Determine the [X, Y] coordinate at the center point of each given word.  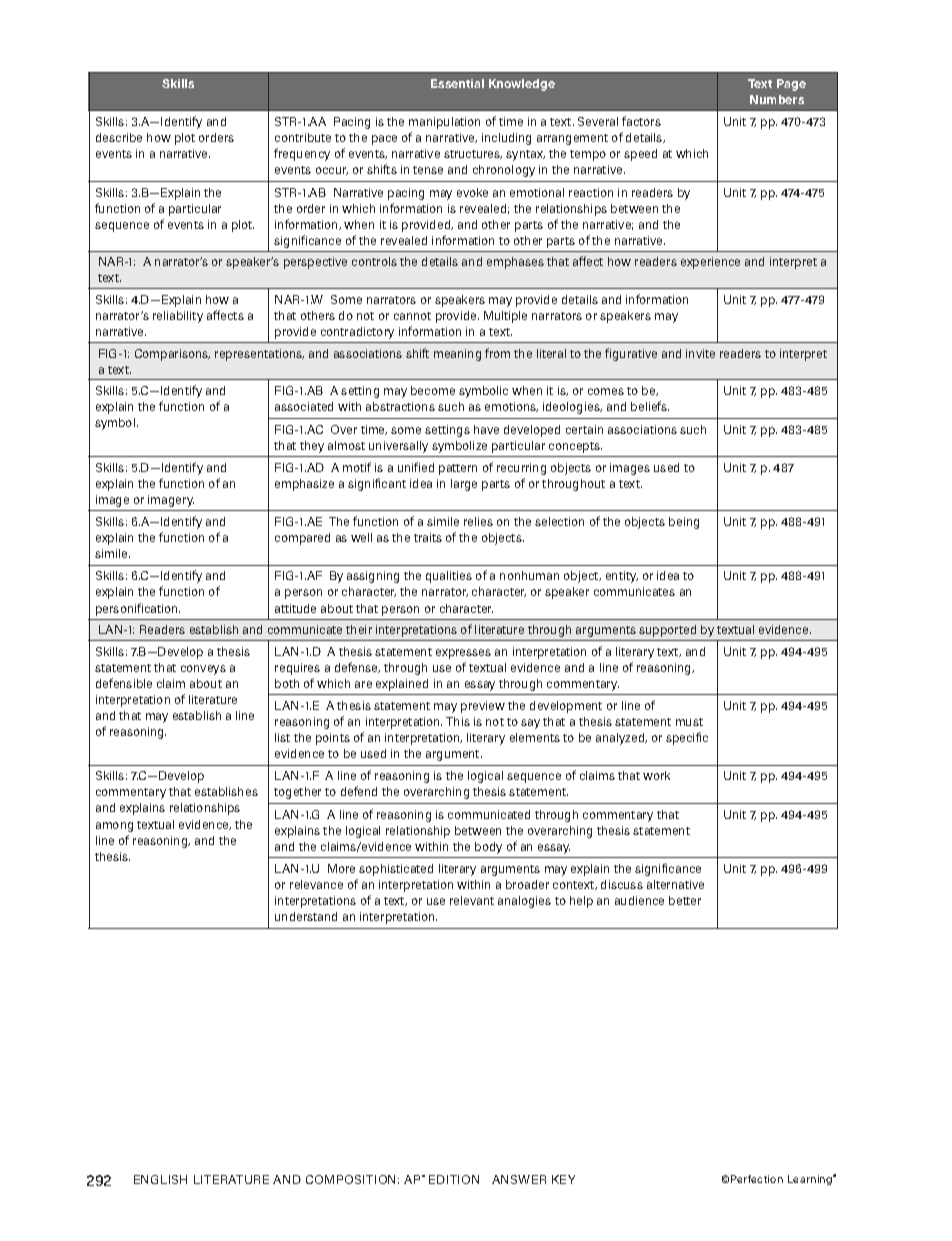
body [488, 848]
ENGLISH [160, 1179]
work [656, 775]
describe [119, 137]
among [114, 827]
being [684, 523]
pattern [458, 469]
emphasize [304, 485]
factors [641, 121]
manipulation [444, 123]
